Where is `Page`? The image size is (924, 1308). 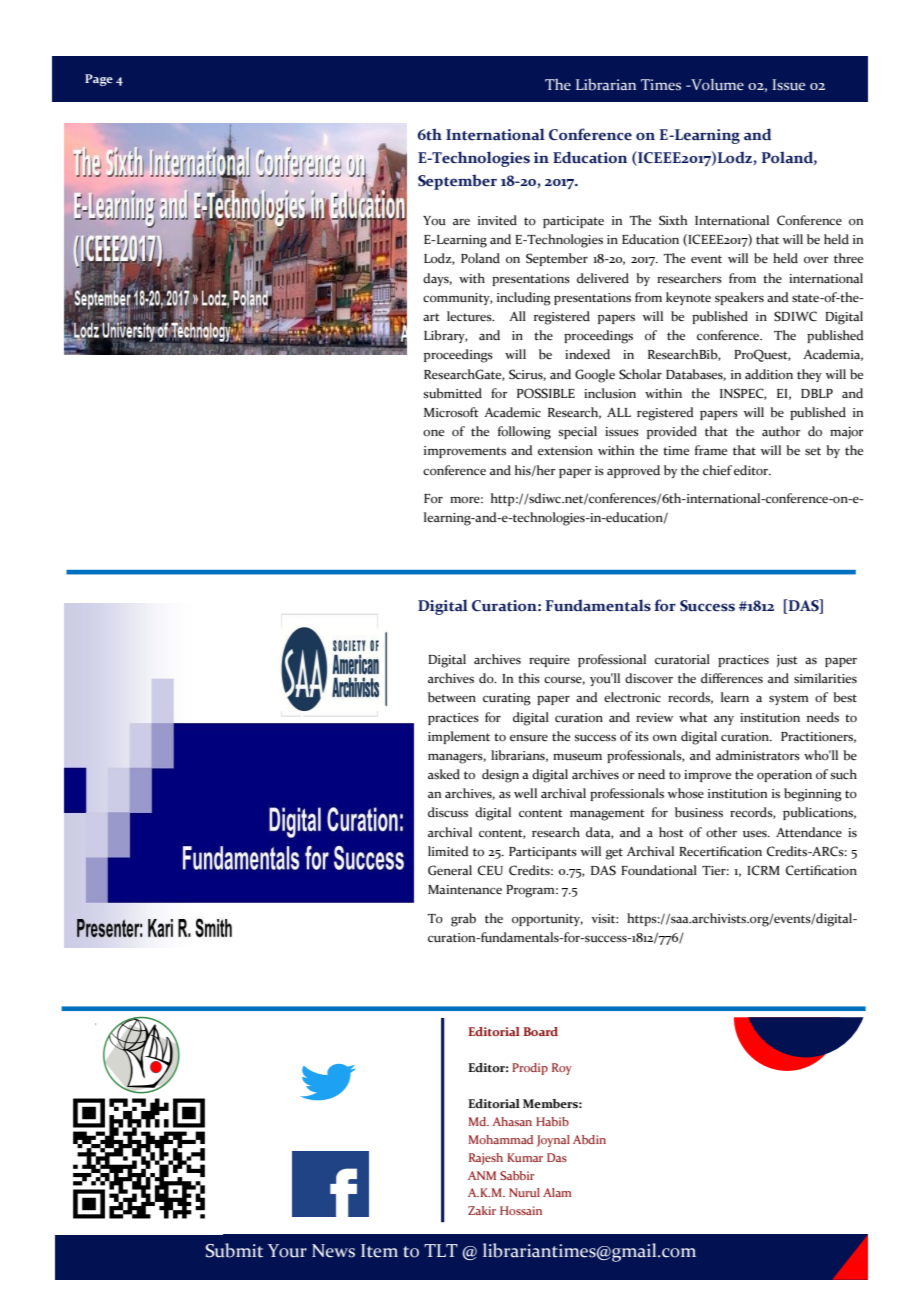 Page is located at coordinates (99, 80).
